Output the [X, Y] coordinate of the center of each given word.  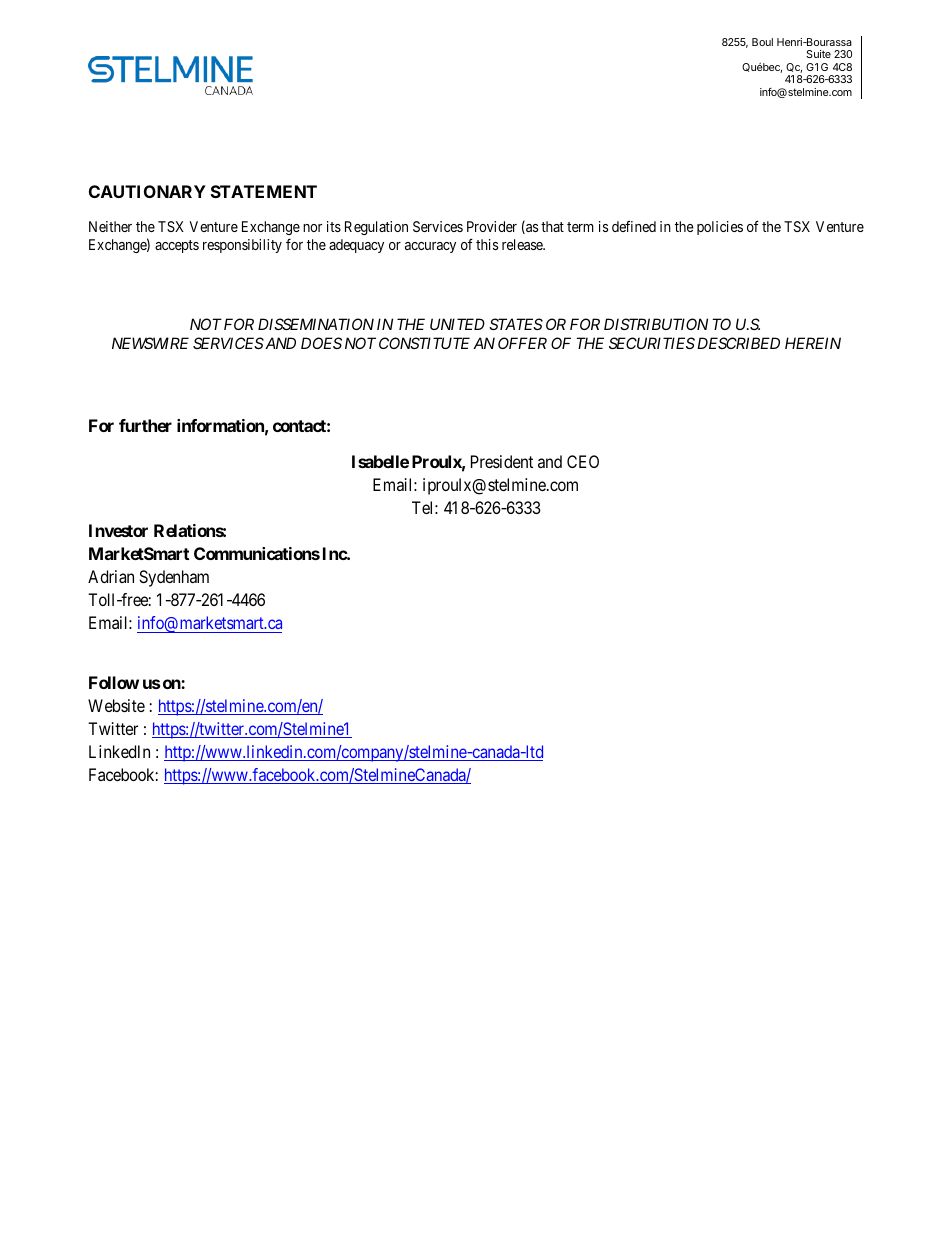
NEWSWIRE [150, 343]
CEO [583, 461]
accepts [177, 246]
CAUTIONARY [147, 191]
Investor [118, 530]
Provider [492, 226]
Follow [114, 682]
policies [720, 228]
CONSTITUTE [424, 343]
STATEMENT [264, 191]
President [502, 461]
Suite [818, 54]
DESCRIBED [738, 343]
